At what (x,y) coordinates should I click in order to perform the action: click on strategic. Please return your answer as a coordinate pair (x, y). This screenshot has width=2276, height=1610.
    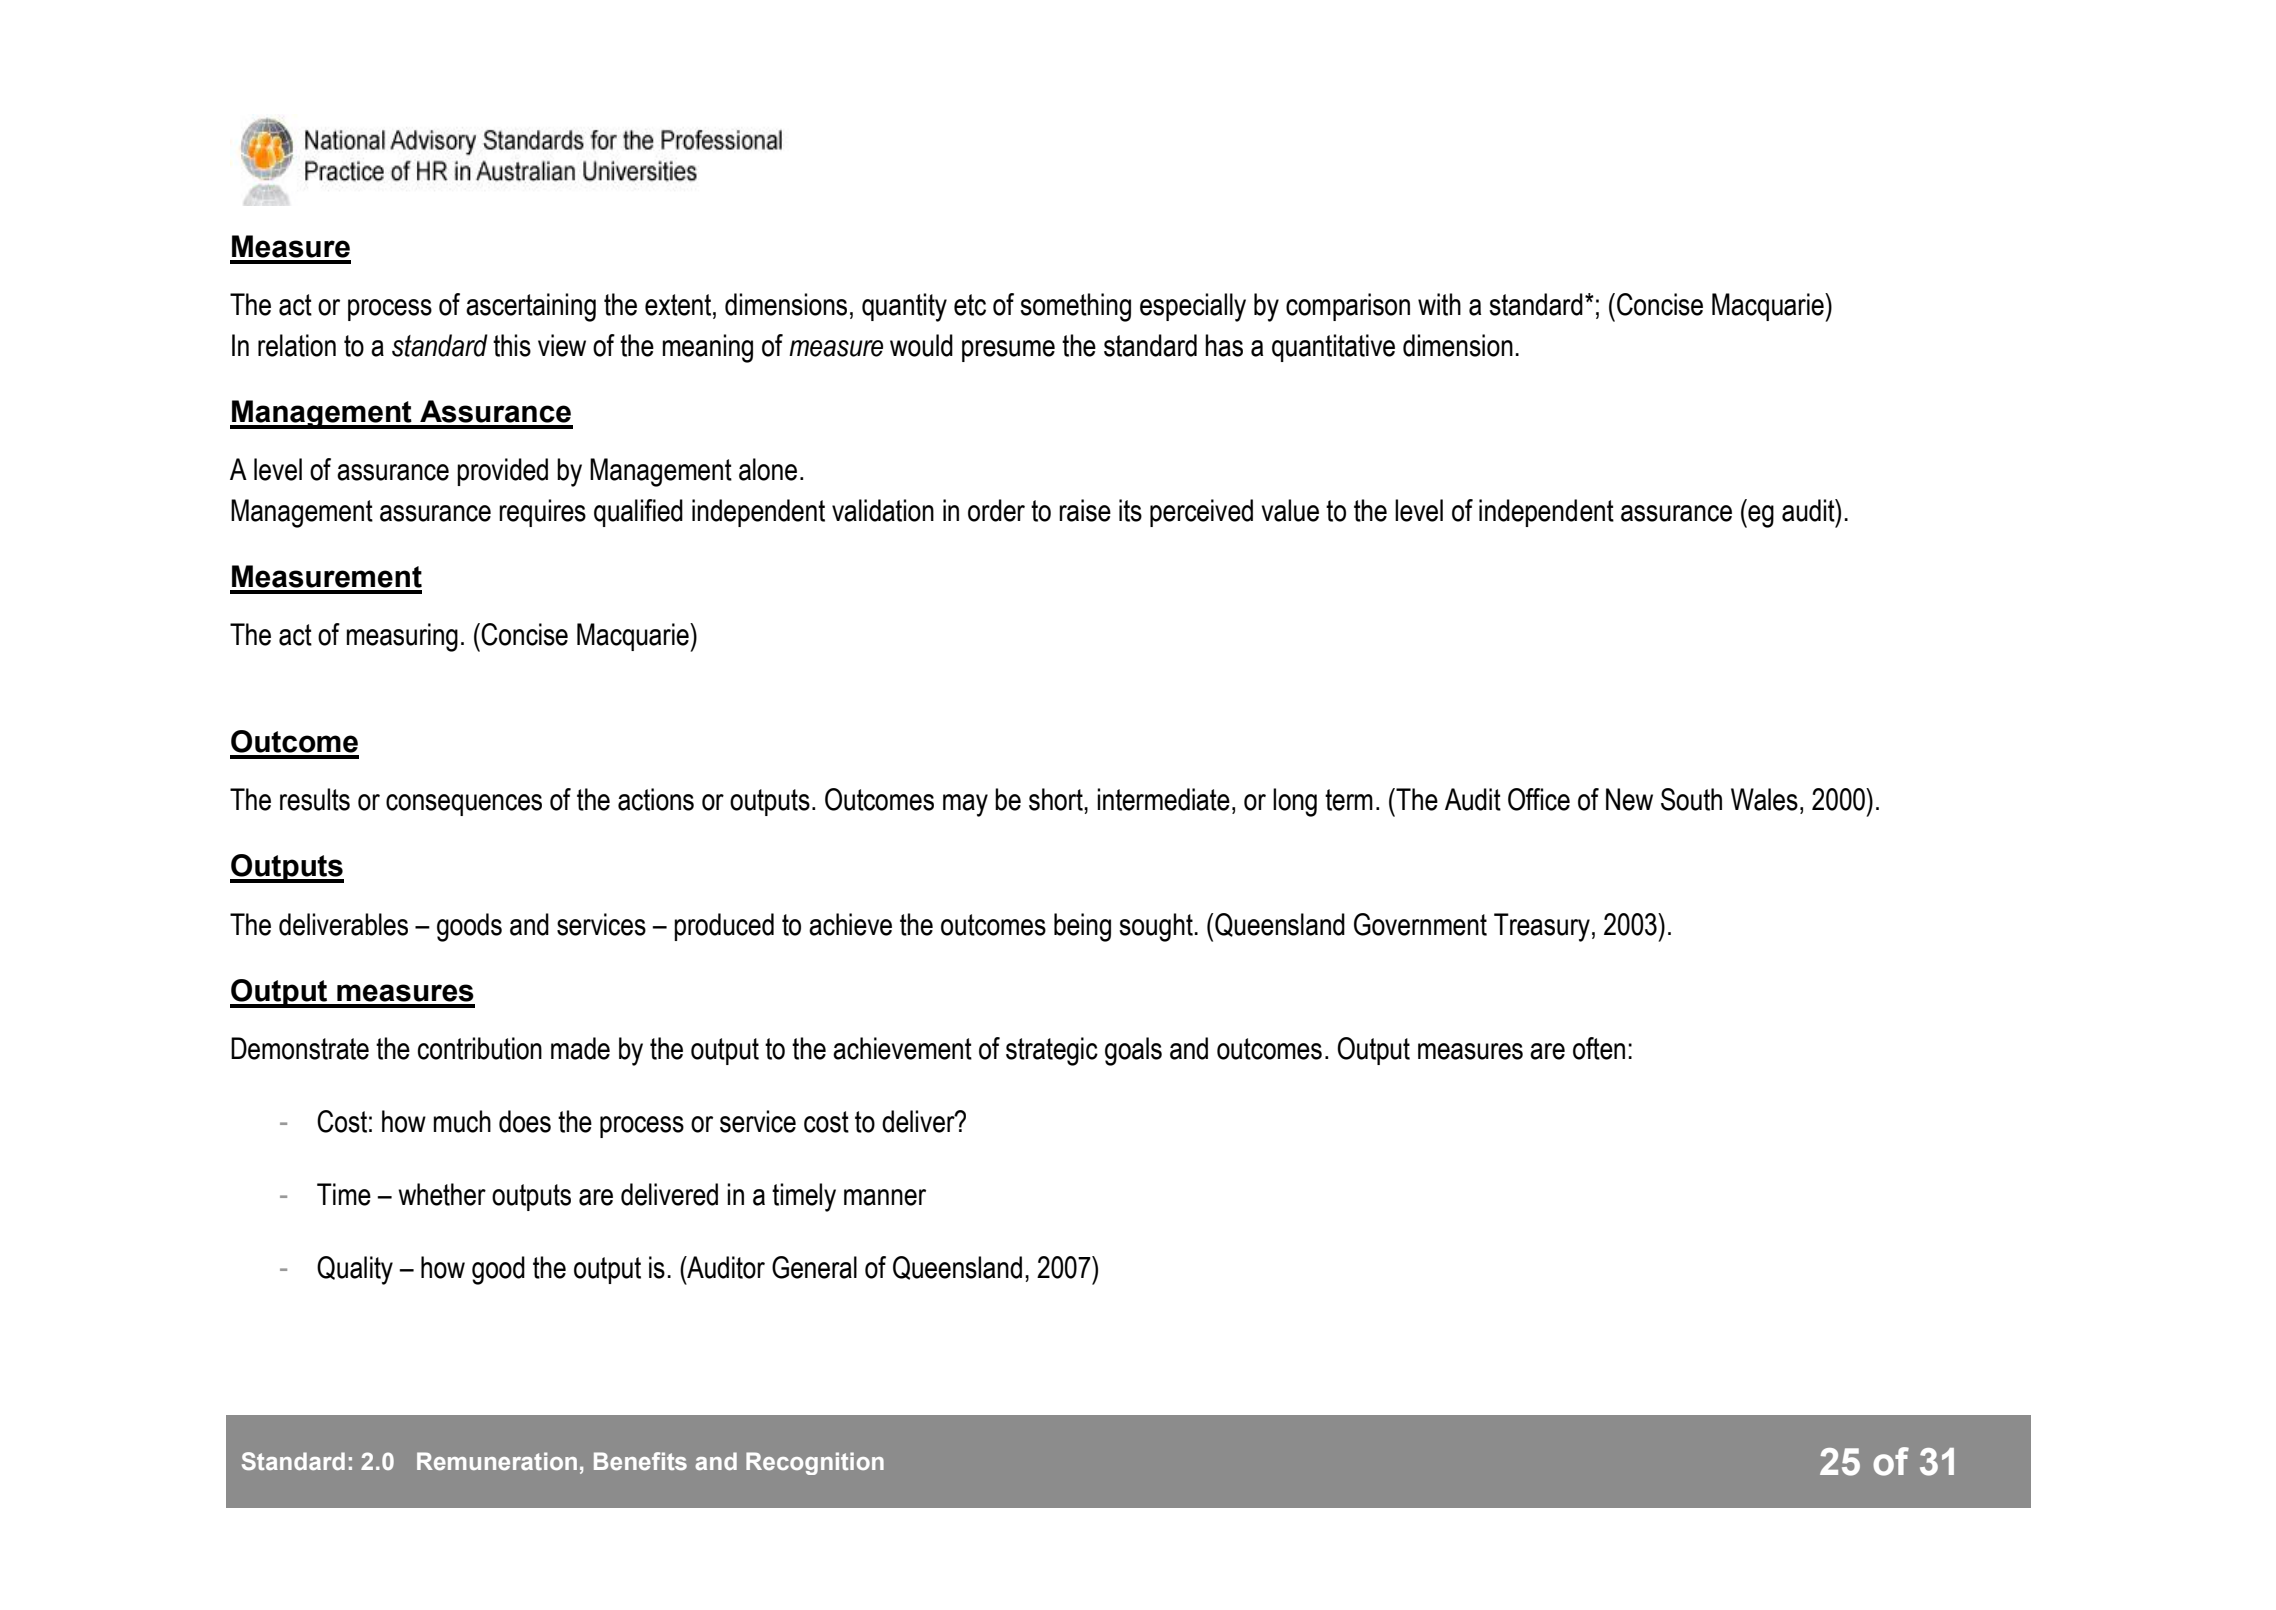
    Looking at the image, I should click on (1052, 1051).
